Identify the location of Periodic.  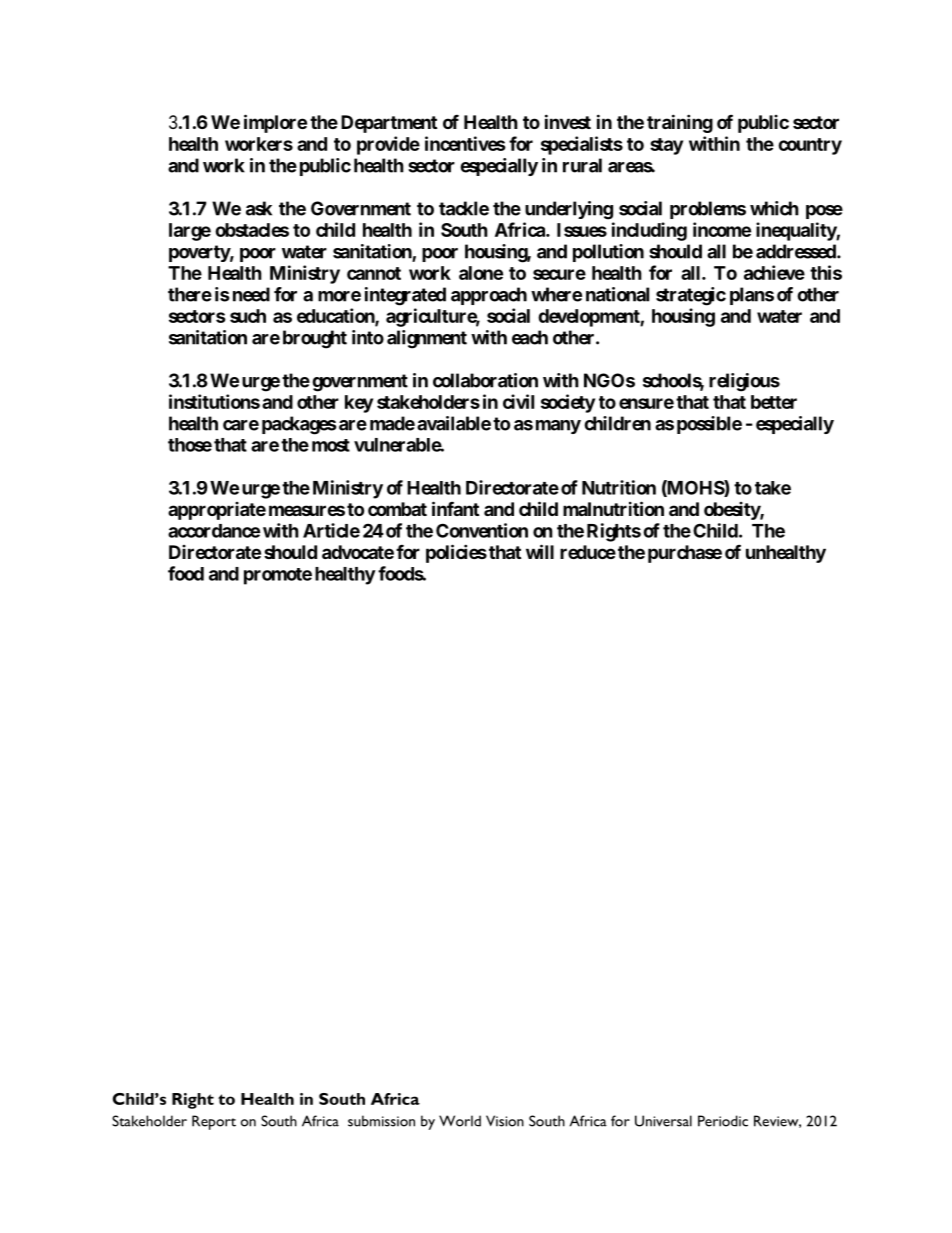
(723, 1121).
